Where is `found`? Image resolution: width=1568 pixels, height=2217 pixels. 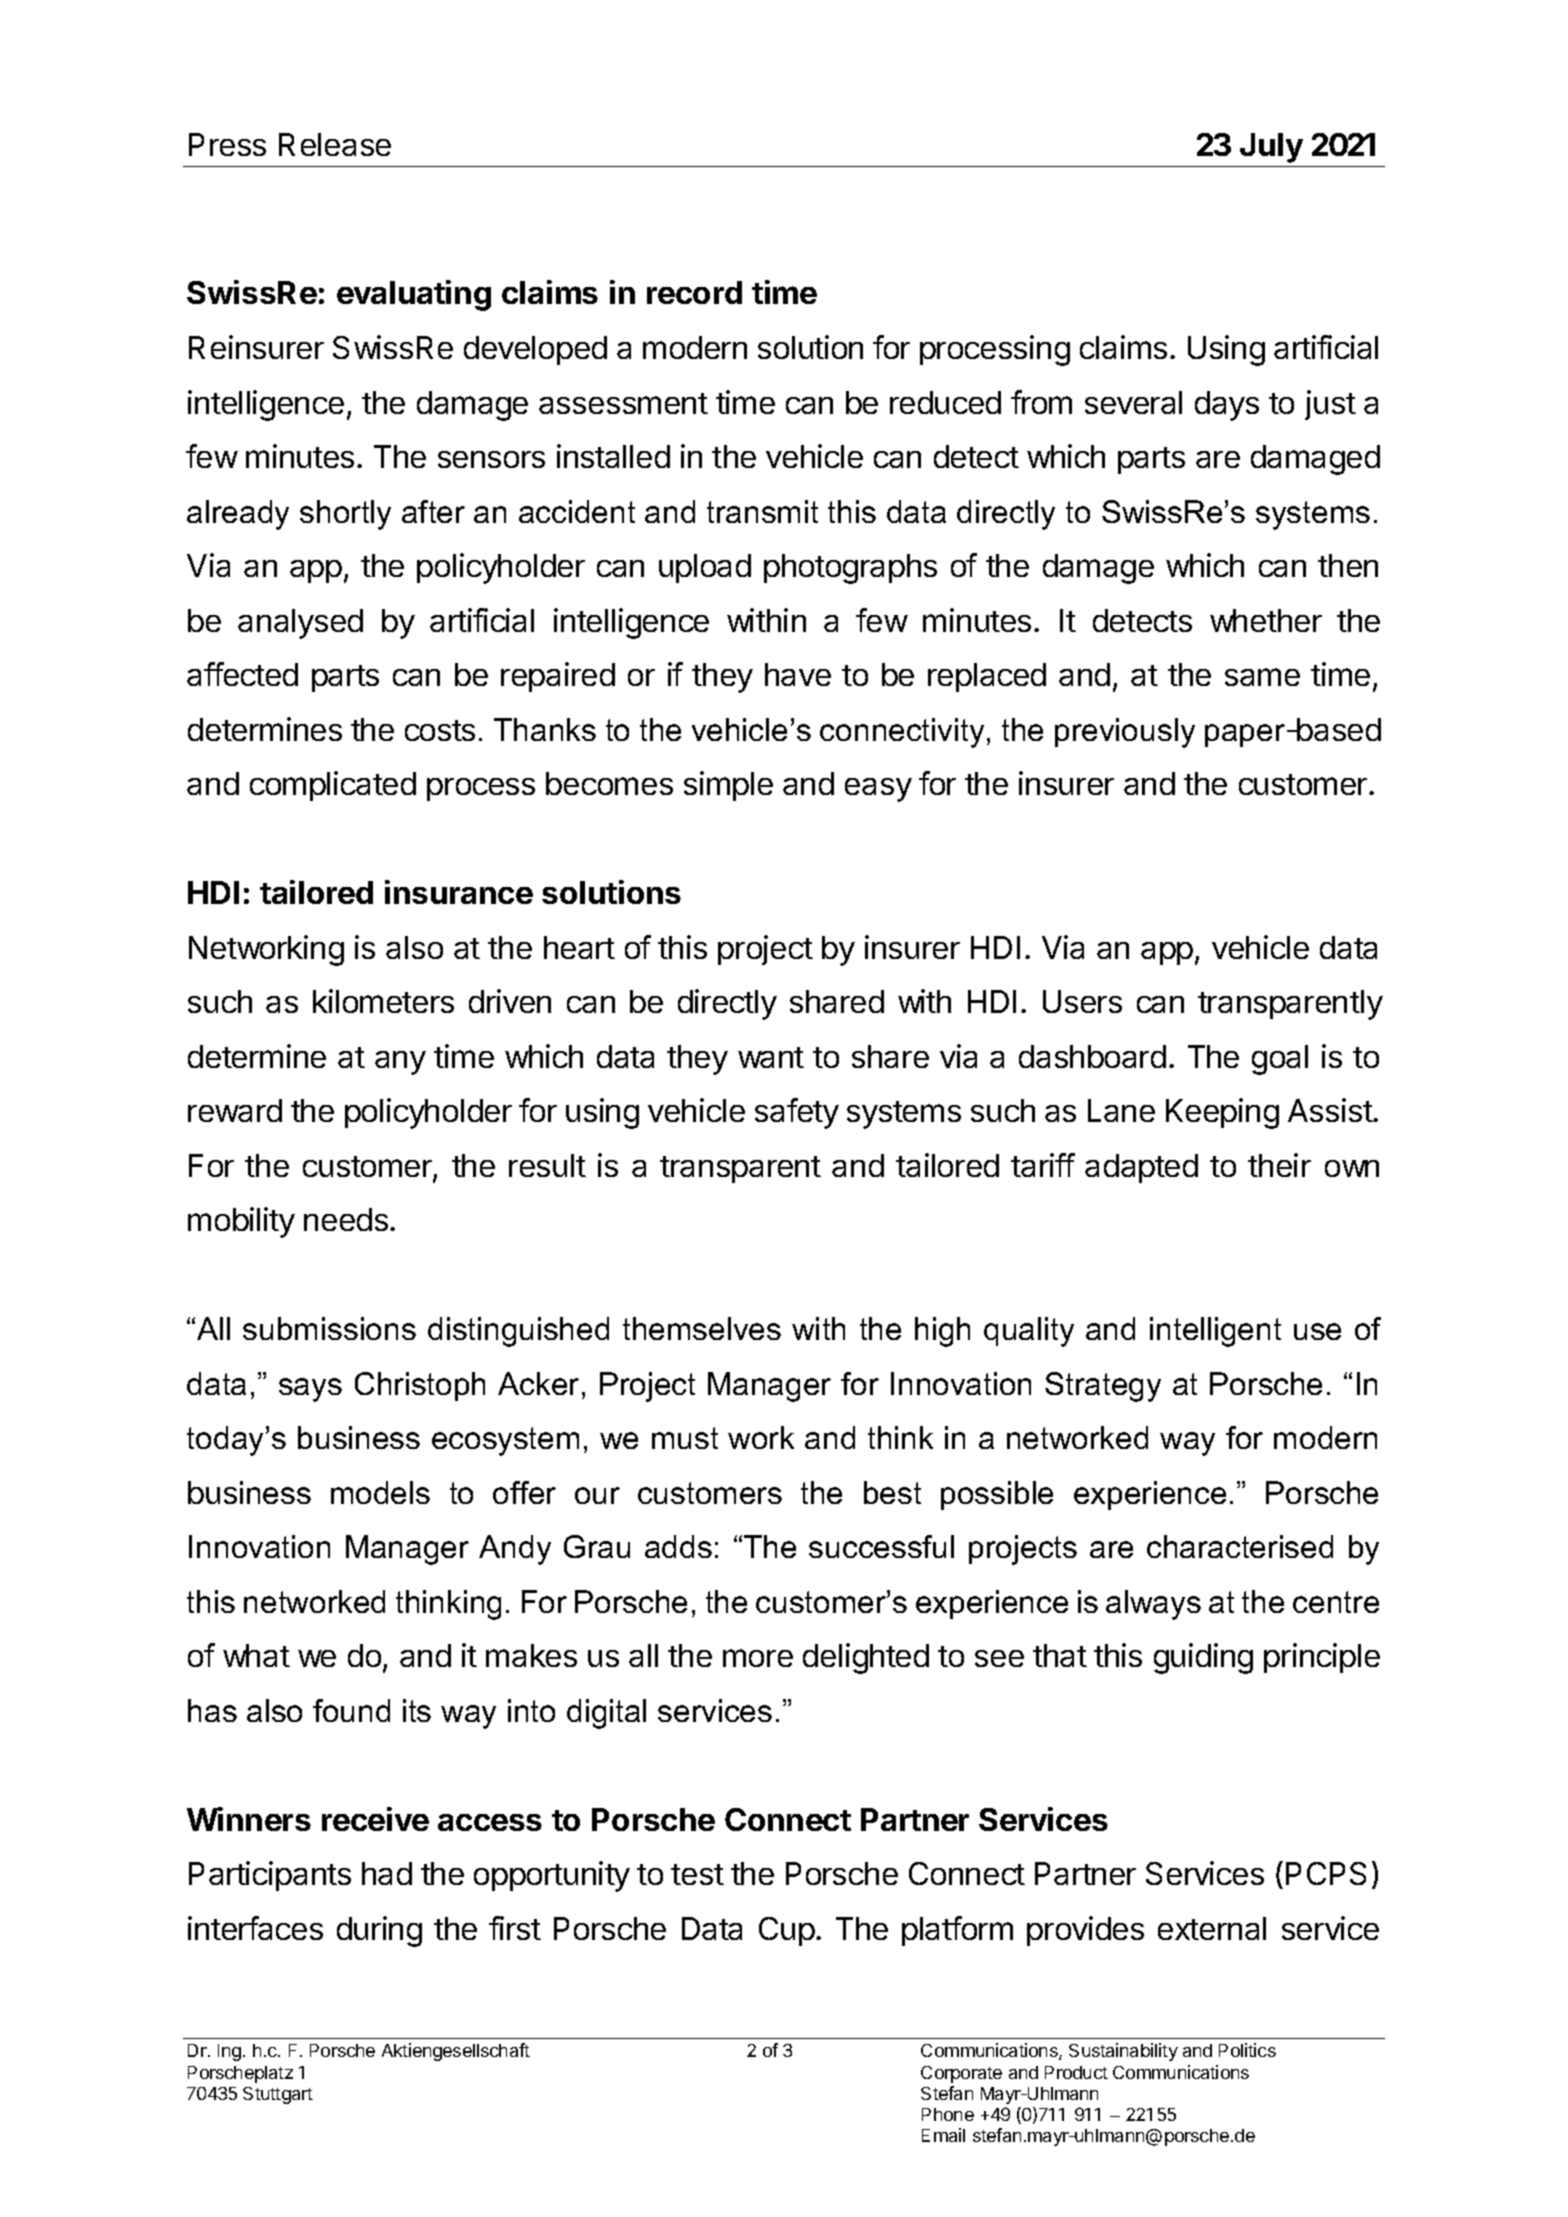 found is located at coordinates (351, 1710).
